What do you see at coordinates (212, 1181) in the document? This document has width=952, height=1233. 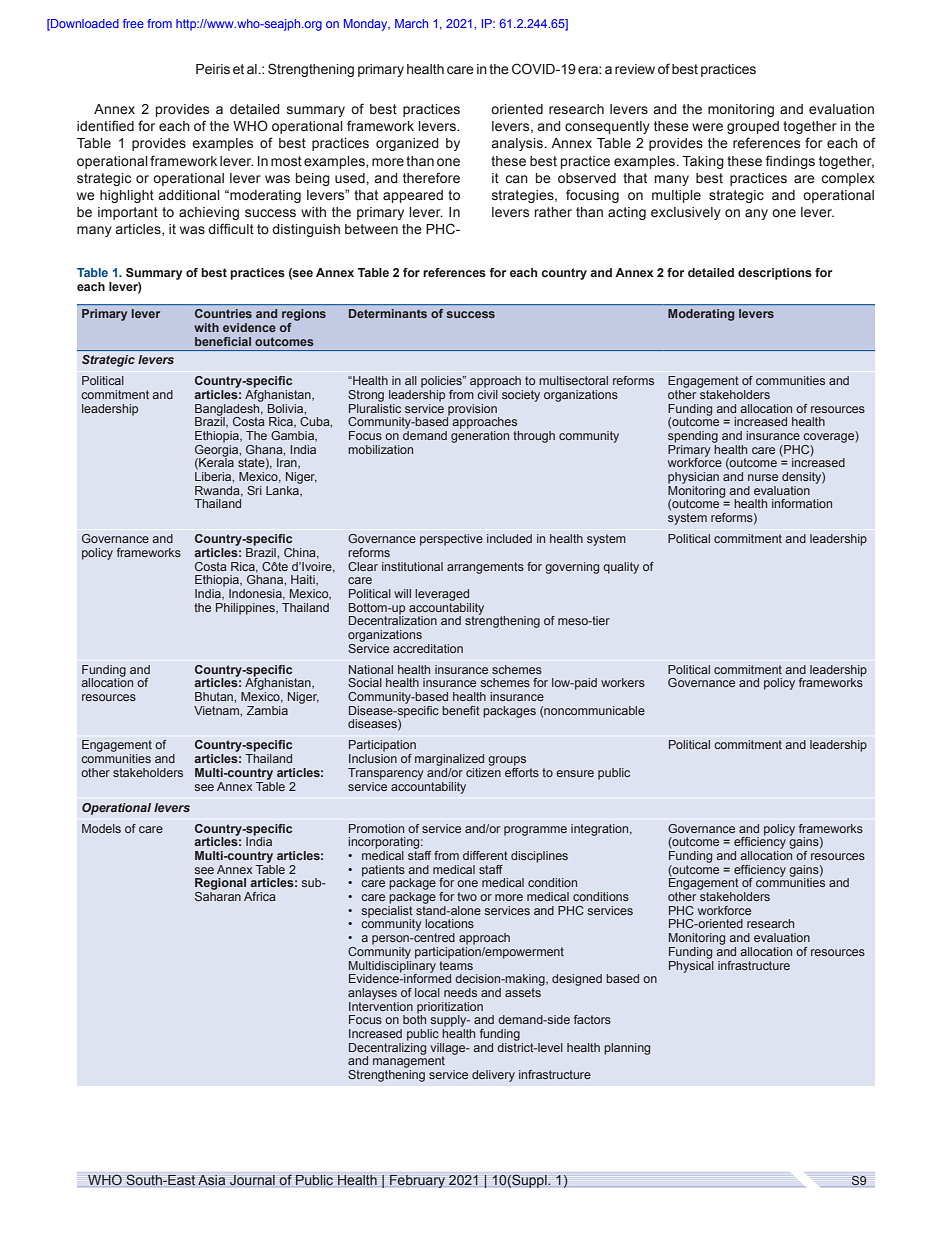 I see `Asia` at bounding box center [212, 1181].
